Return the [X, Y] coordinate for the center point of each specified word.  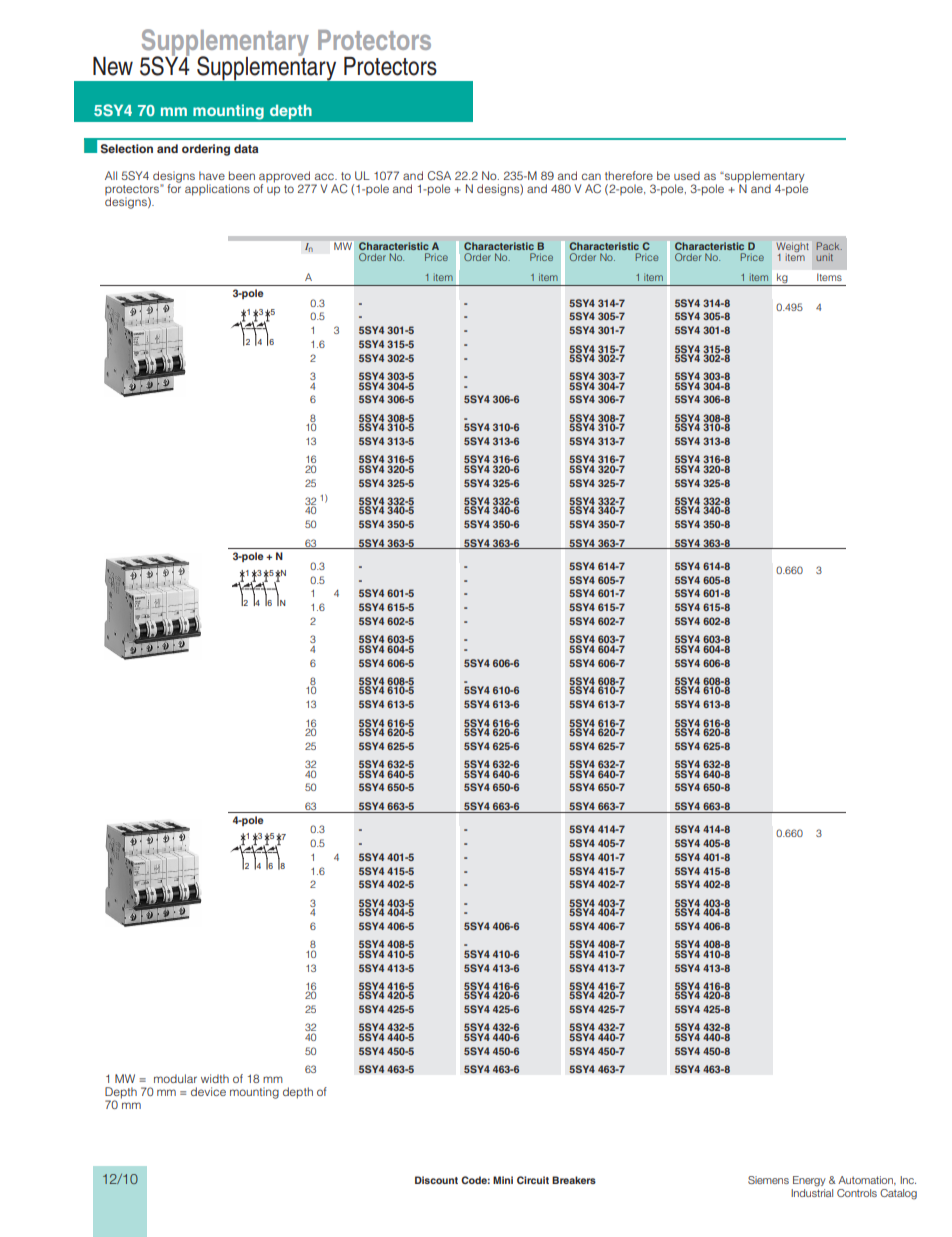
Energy [809, 1181]
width [215, 1078]
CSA [439, 176]
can [591, 176]
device [208, 1091]
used [687, 175]
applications [217, 190]
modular [175, 1078]
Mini [503, 1180]
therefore [629, 175]
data [246, 148]
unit [824, 257]
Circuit [533, 1180]
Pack [829, 246]
